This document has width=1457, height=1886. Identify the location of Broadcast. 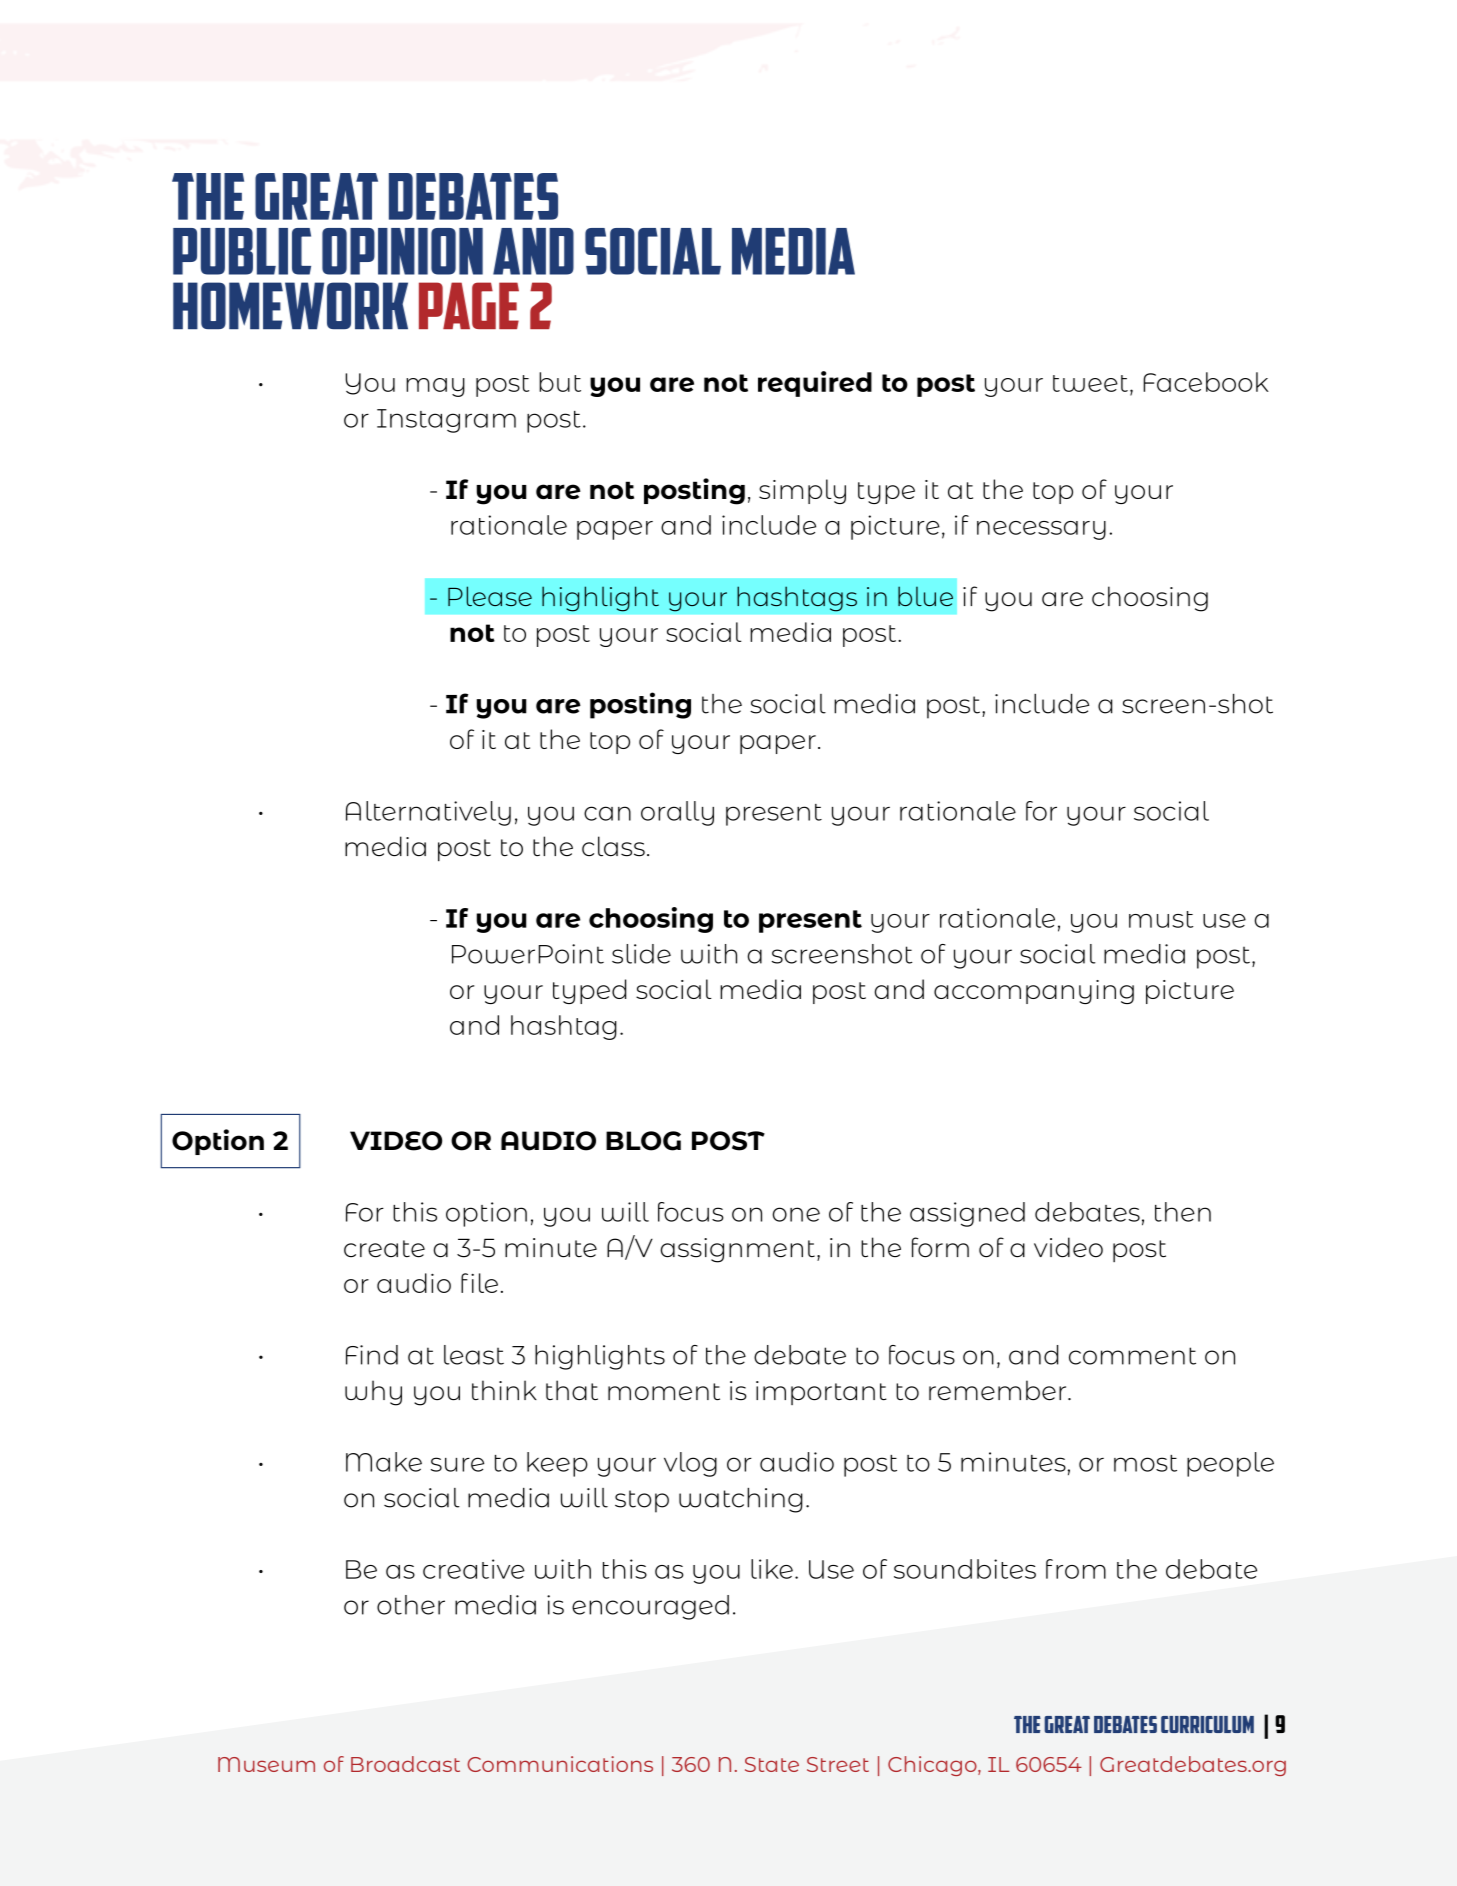
(405, 1764).
